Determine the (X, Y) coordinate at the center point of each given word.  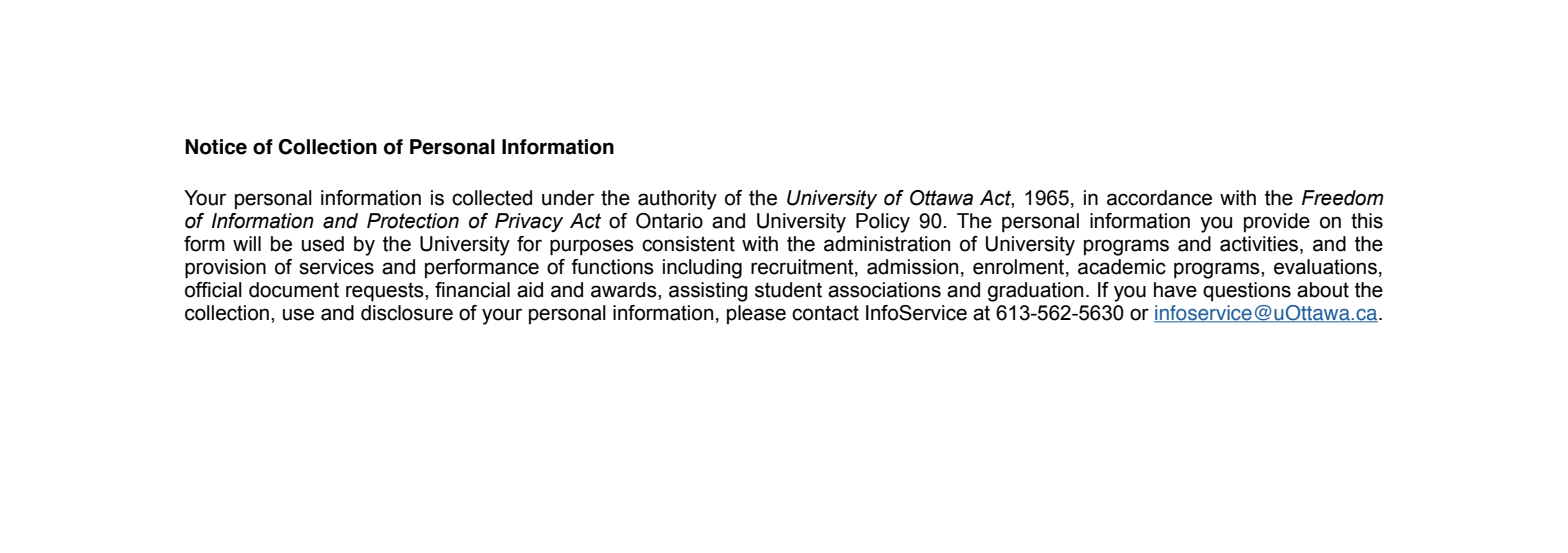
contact (825, 313)
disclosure (407, 313)
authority (677, 200)
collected (492, 198)
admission (912, 267)
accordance (1159, 198)
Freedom (1342, 198)
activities (1260, 245)
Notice (216, 147)
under (568, 198)
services (336, 267)
